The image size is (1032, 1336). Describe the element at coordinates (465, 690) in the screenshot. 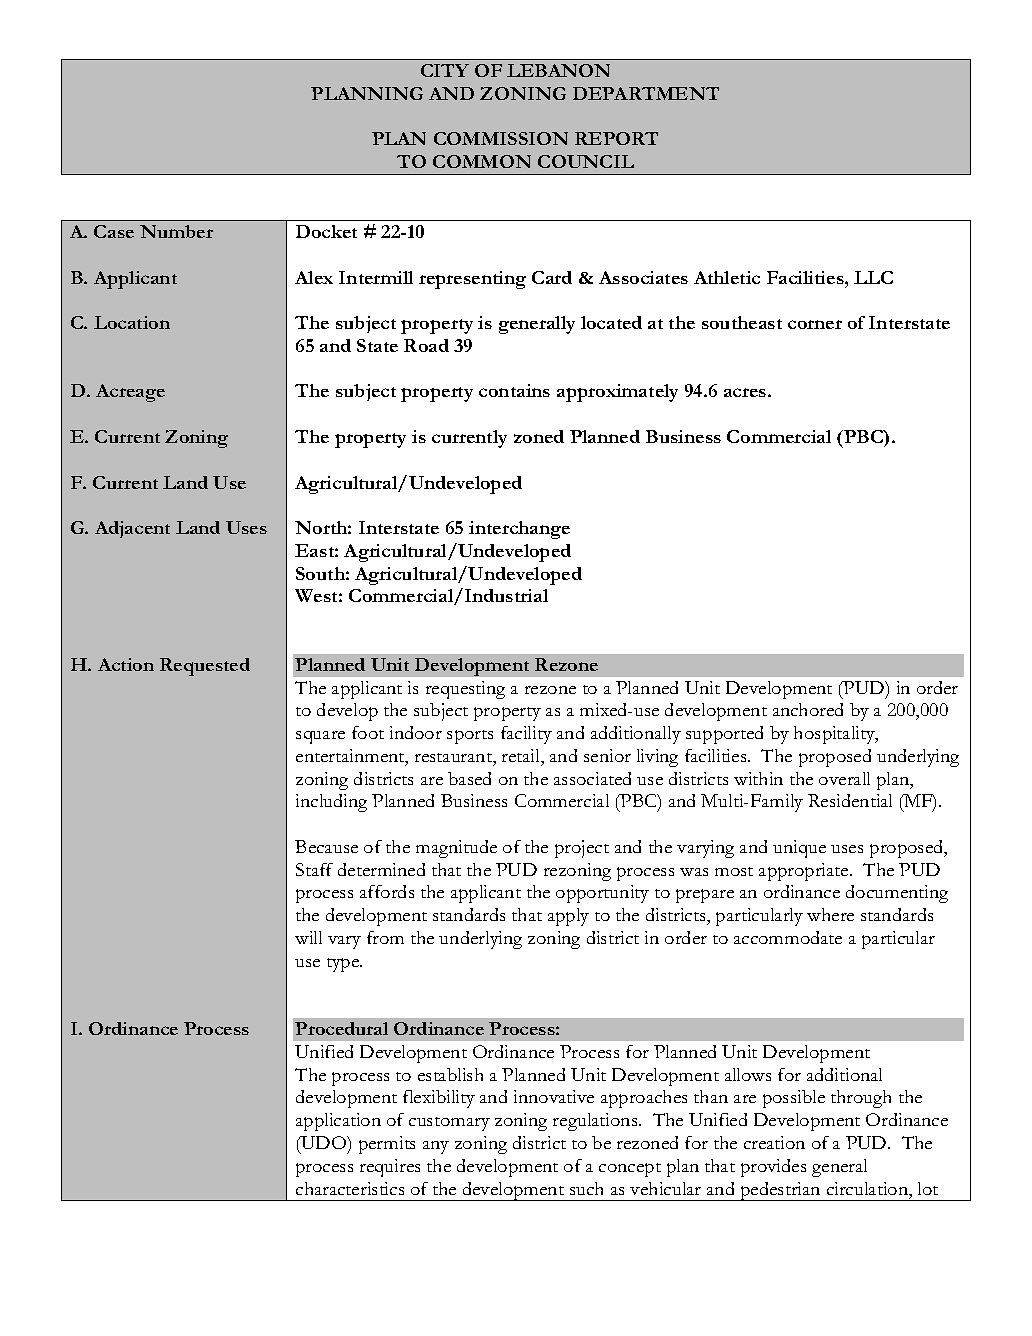

I see `requesting` at that location.
